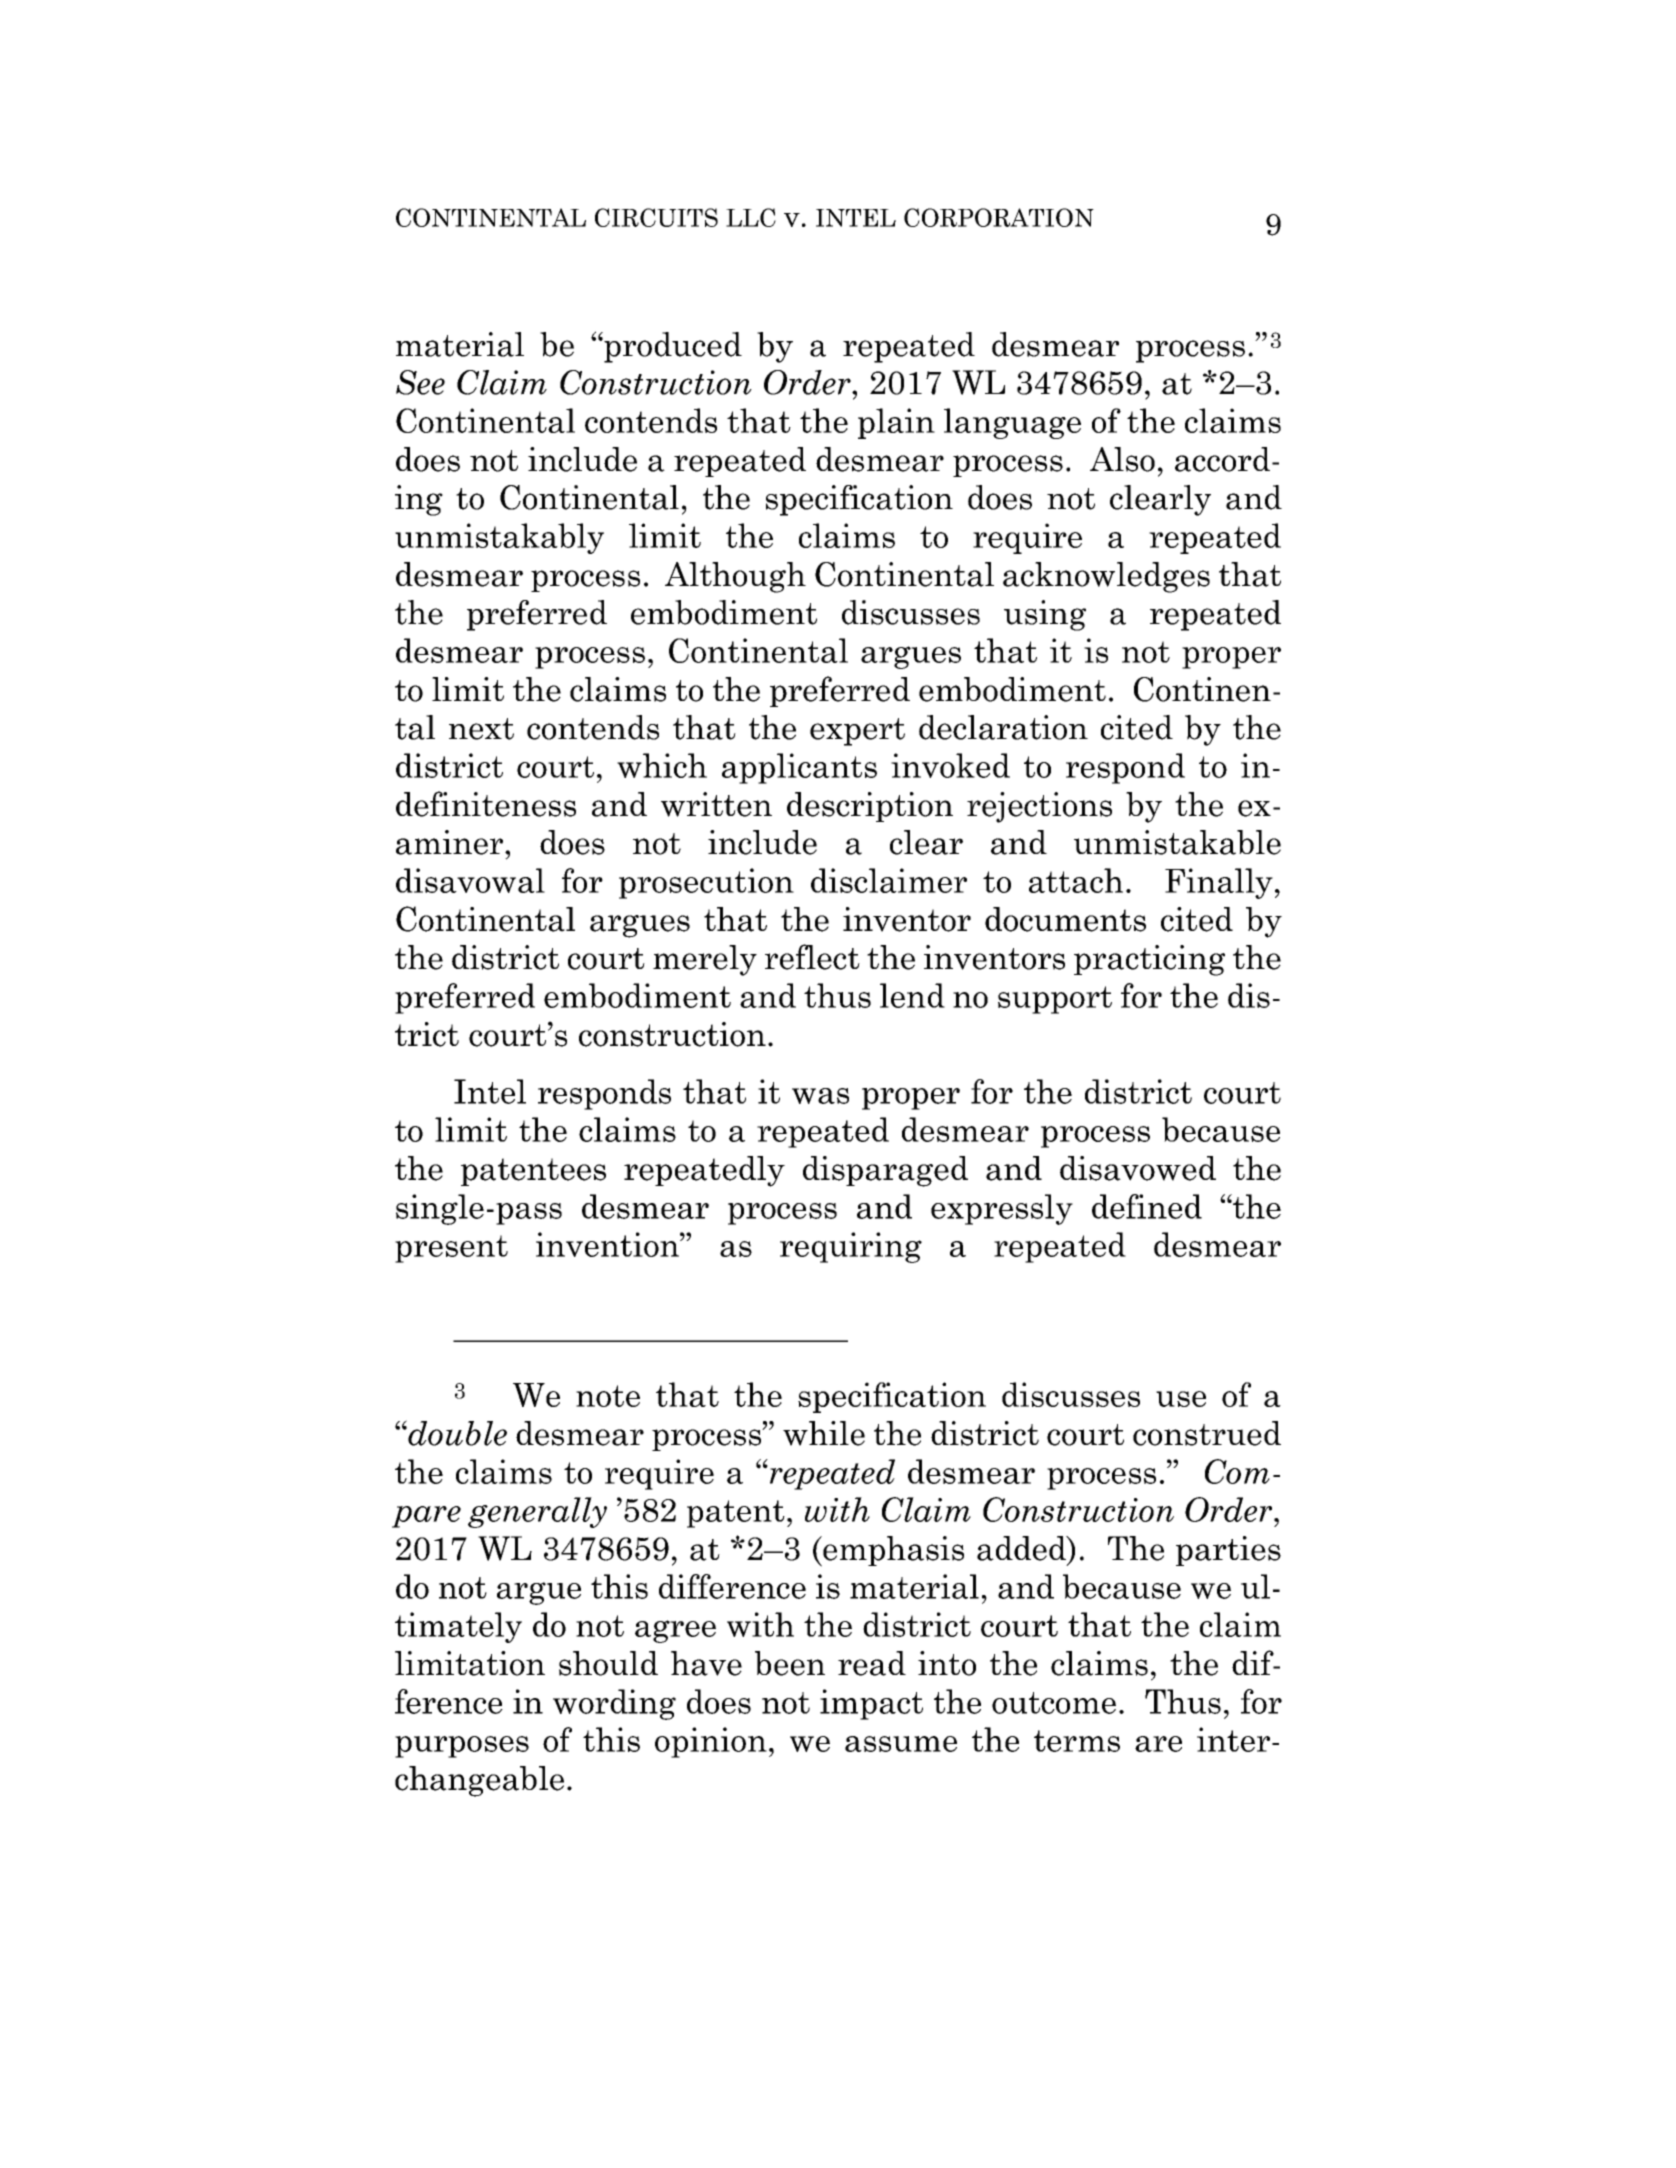 This page has height=2168, width=1676. I want to click on reflect, so click(812, 957).
